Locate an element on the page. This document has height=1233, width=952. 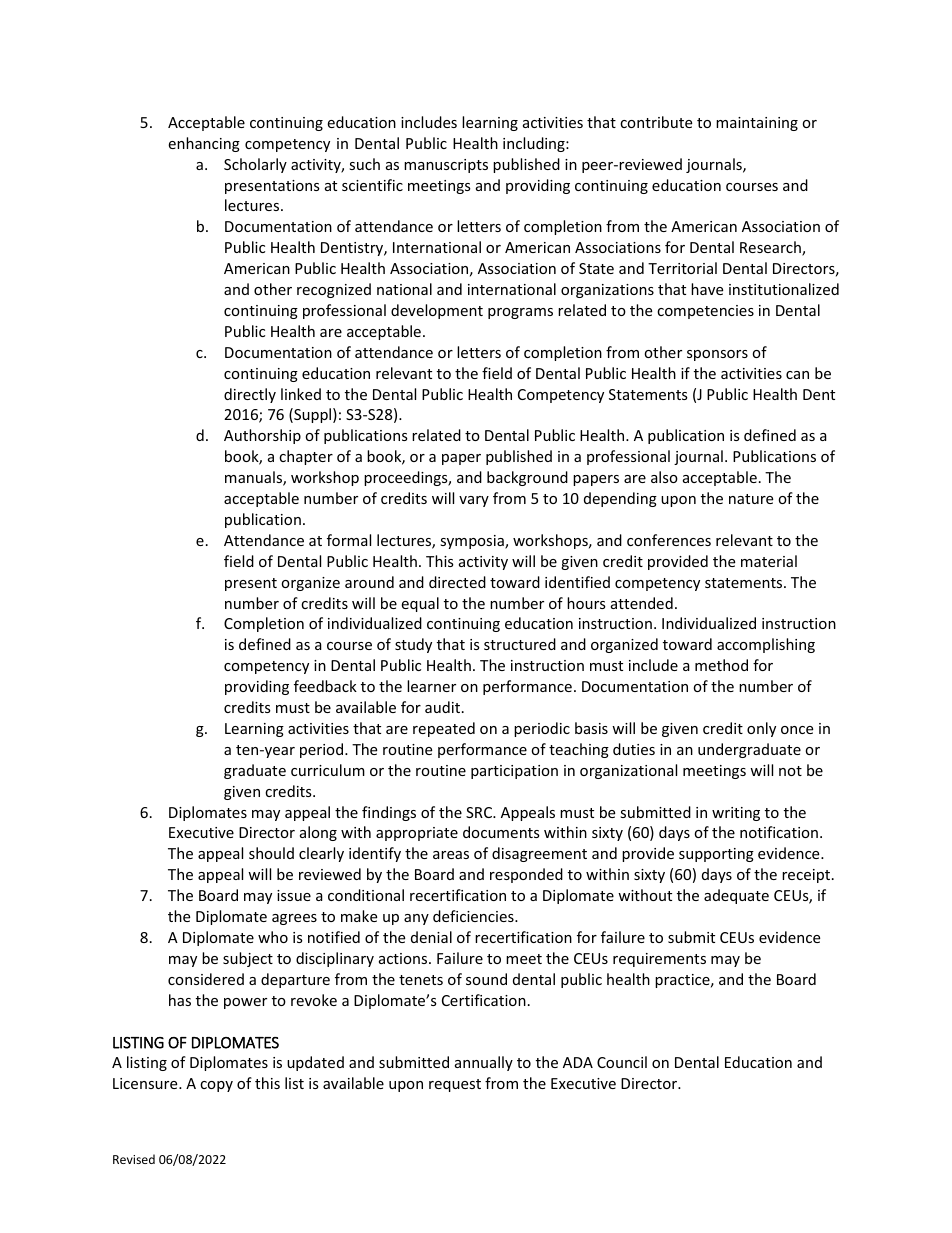
manuscripts is located at coordinates (446, 166).
